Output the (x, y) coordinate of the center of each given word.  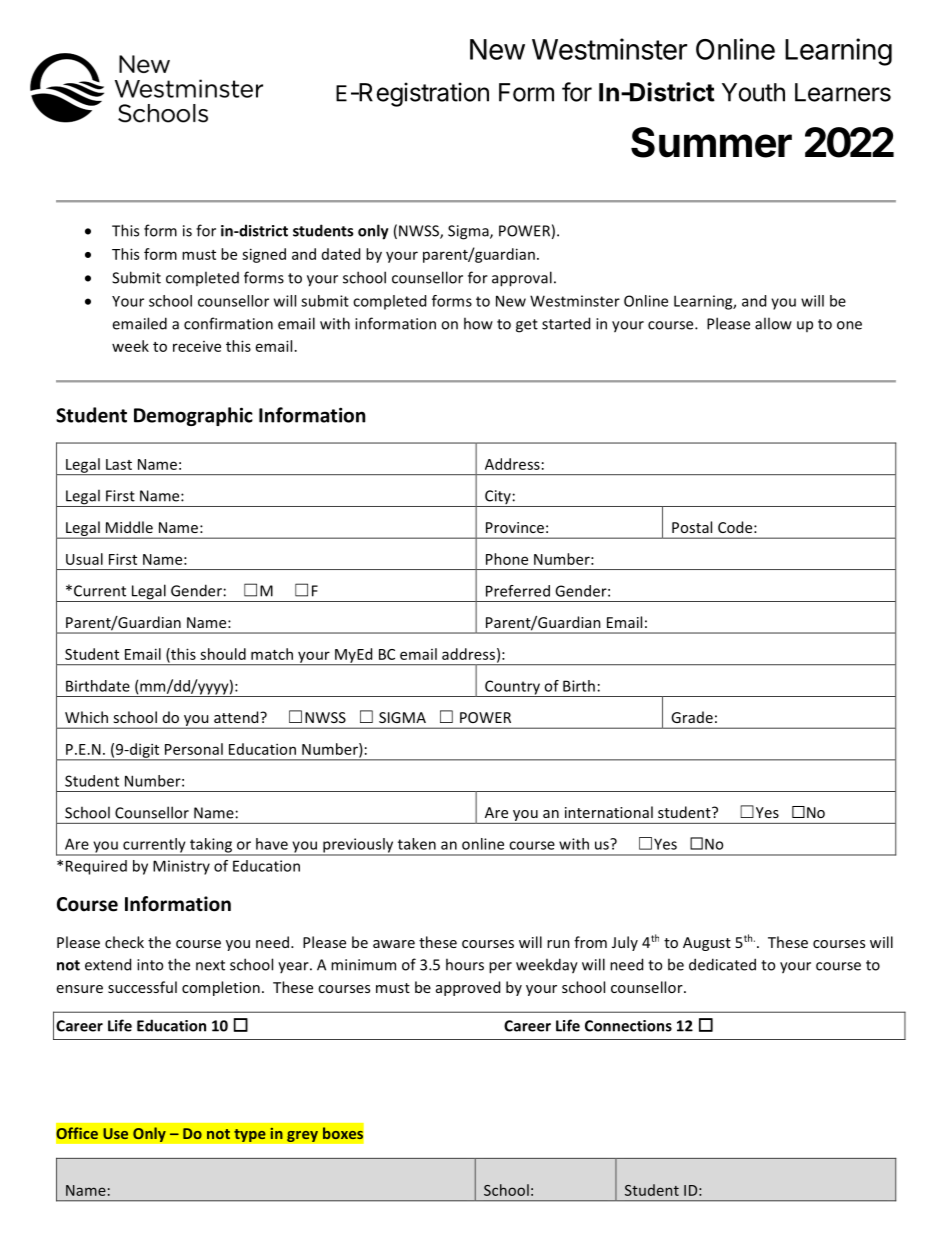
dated (341, 254)
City (498, 498)
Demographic (193, 416)
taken (417, 844)
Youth (753, 92)
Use (115, 1133)
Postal (692, 527)
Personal (194, 749)
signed (264, 255)
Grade (692, 717)
